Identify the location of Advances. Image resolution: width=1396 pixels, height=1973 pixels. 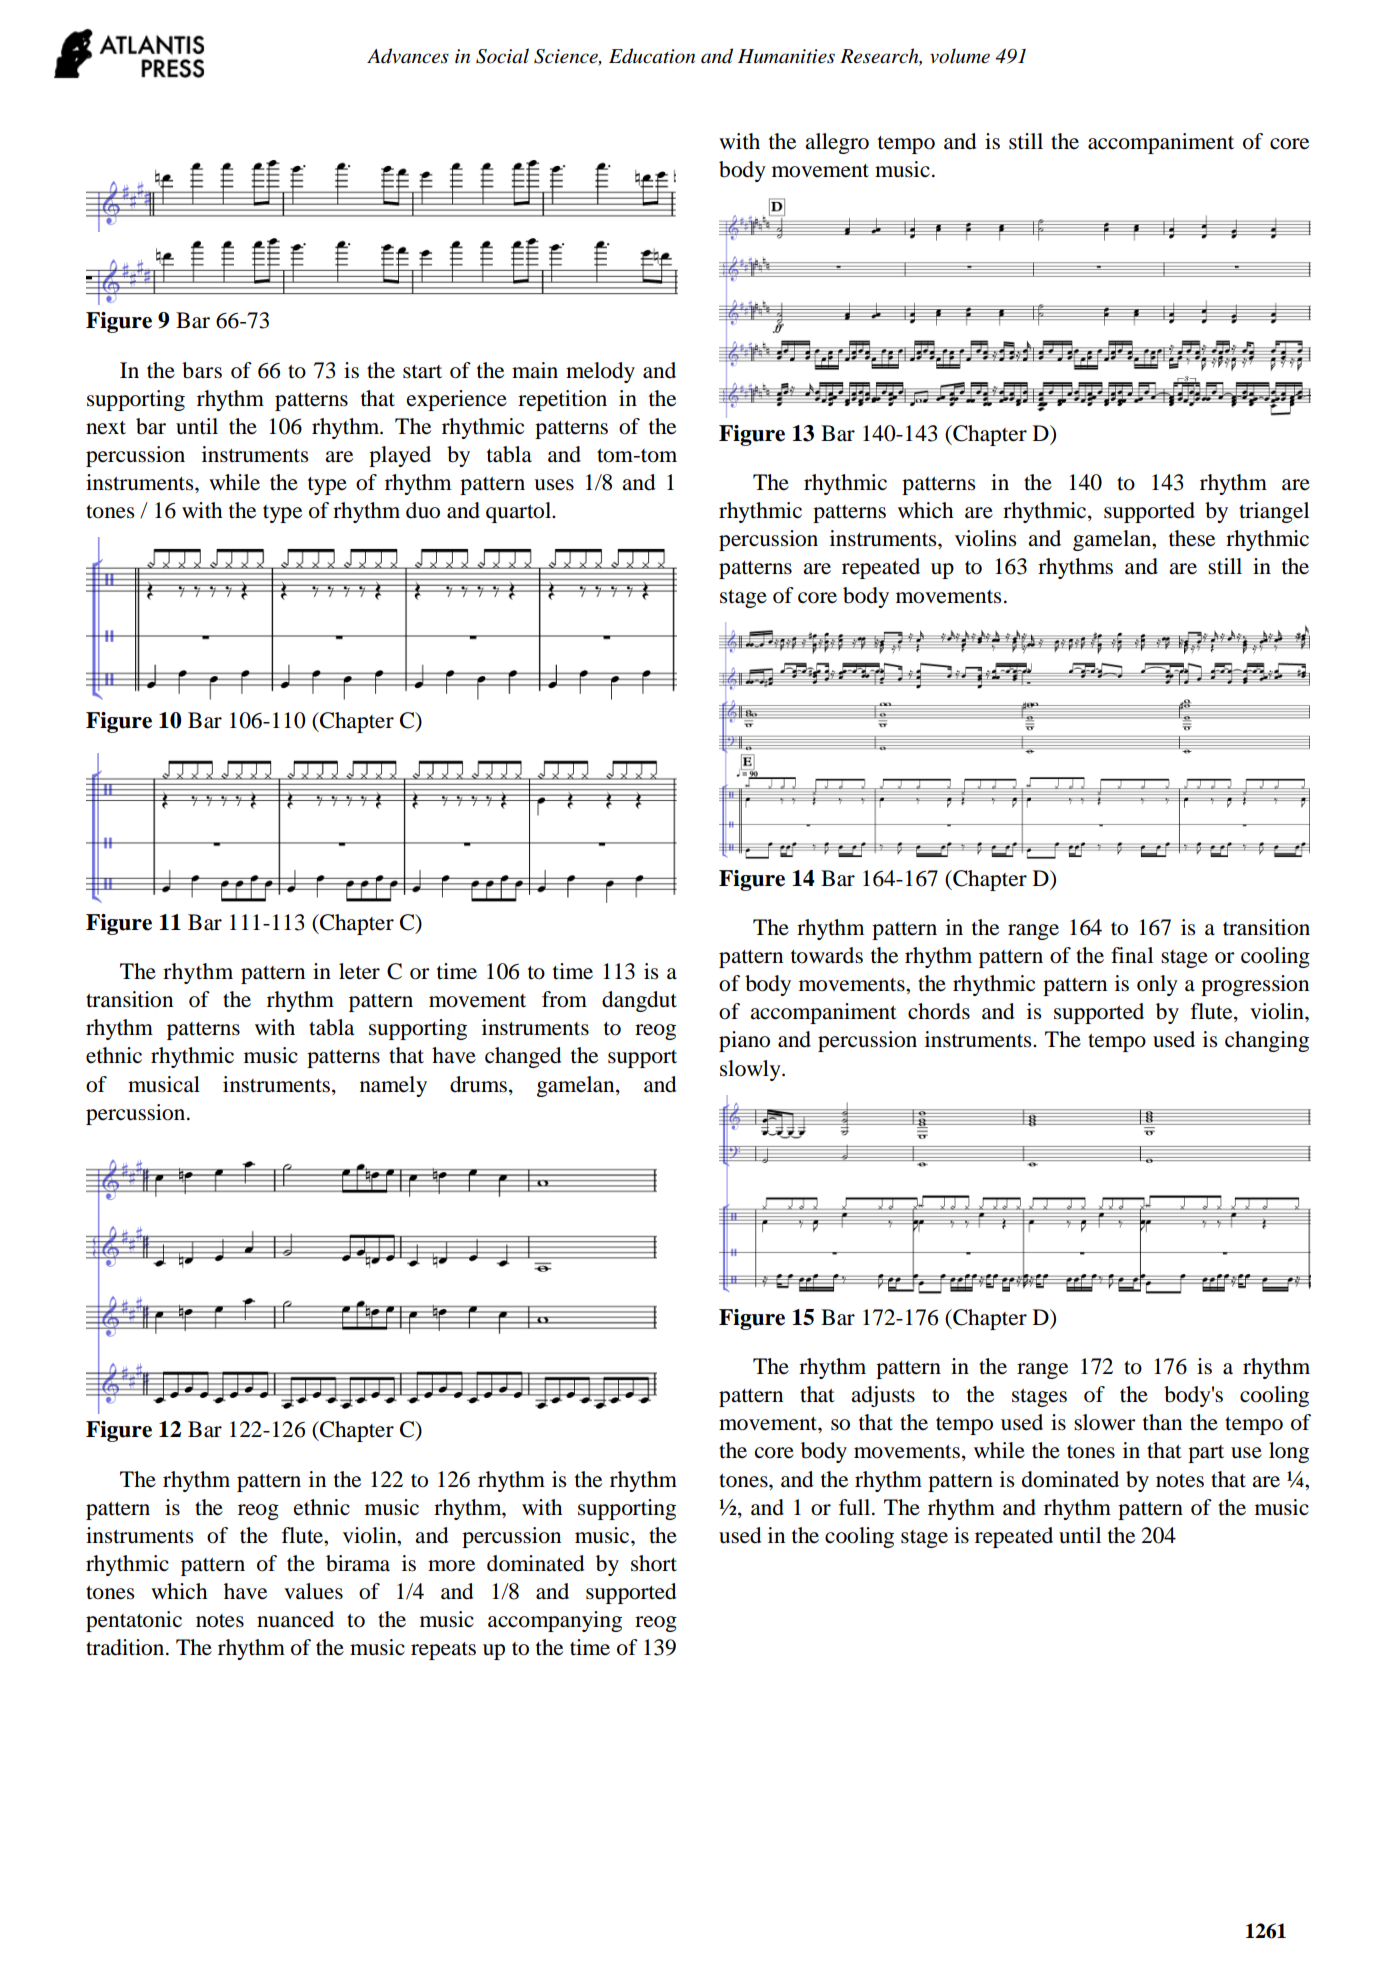
(408, 56).
